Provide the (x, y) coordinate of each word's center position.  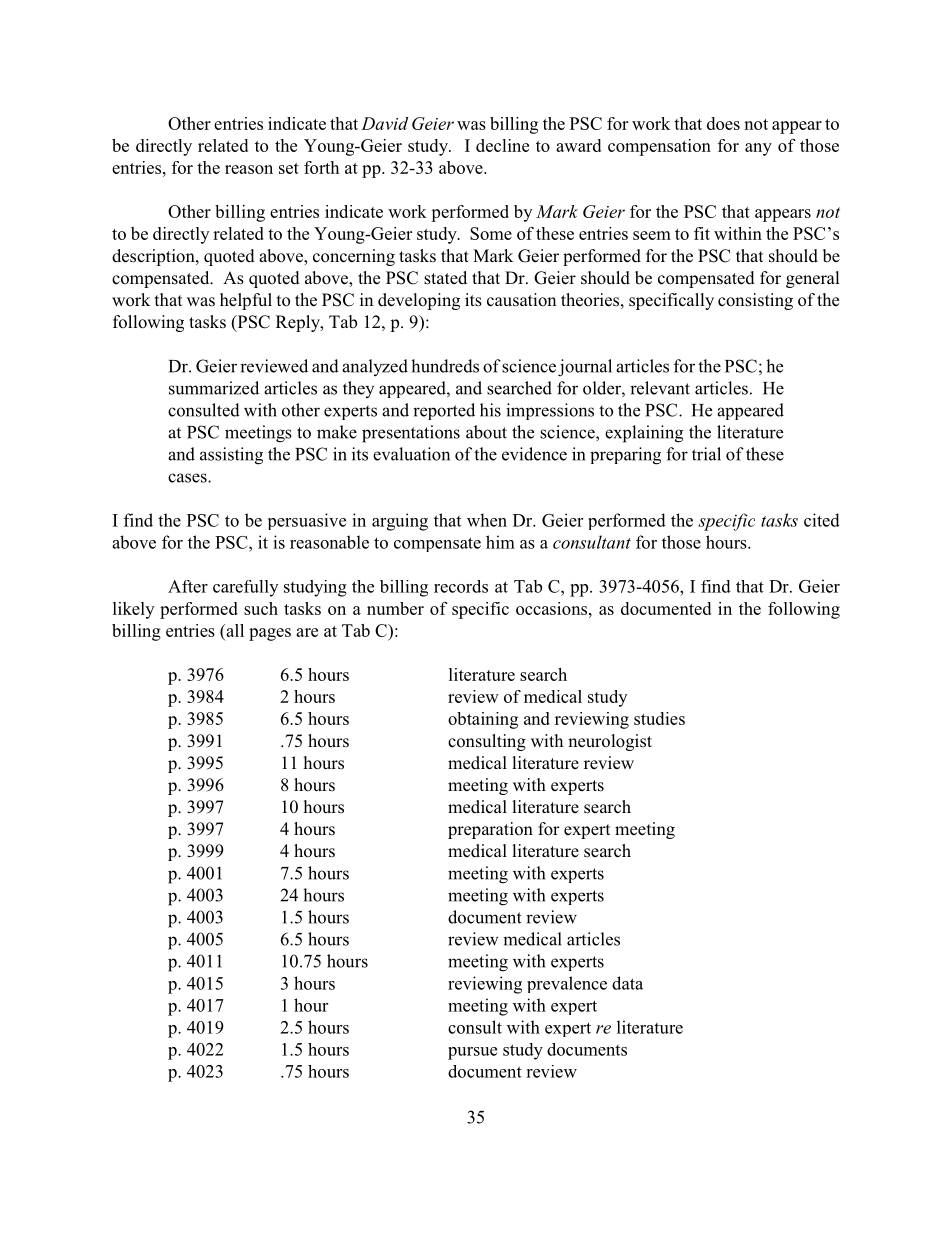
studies (659, 718)
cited (822, 520)
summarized (214, 388)
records (461, 586)
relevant (660, 388)
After (188, 586)
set (289, 168)
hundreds (445, 366)
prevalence (567, 984)
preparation (490, 830)
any (758, 149)
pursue (472, 1053)
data (627, 983)
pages (270, 634)
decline (502, 145)
